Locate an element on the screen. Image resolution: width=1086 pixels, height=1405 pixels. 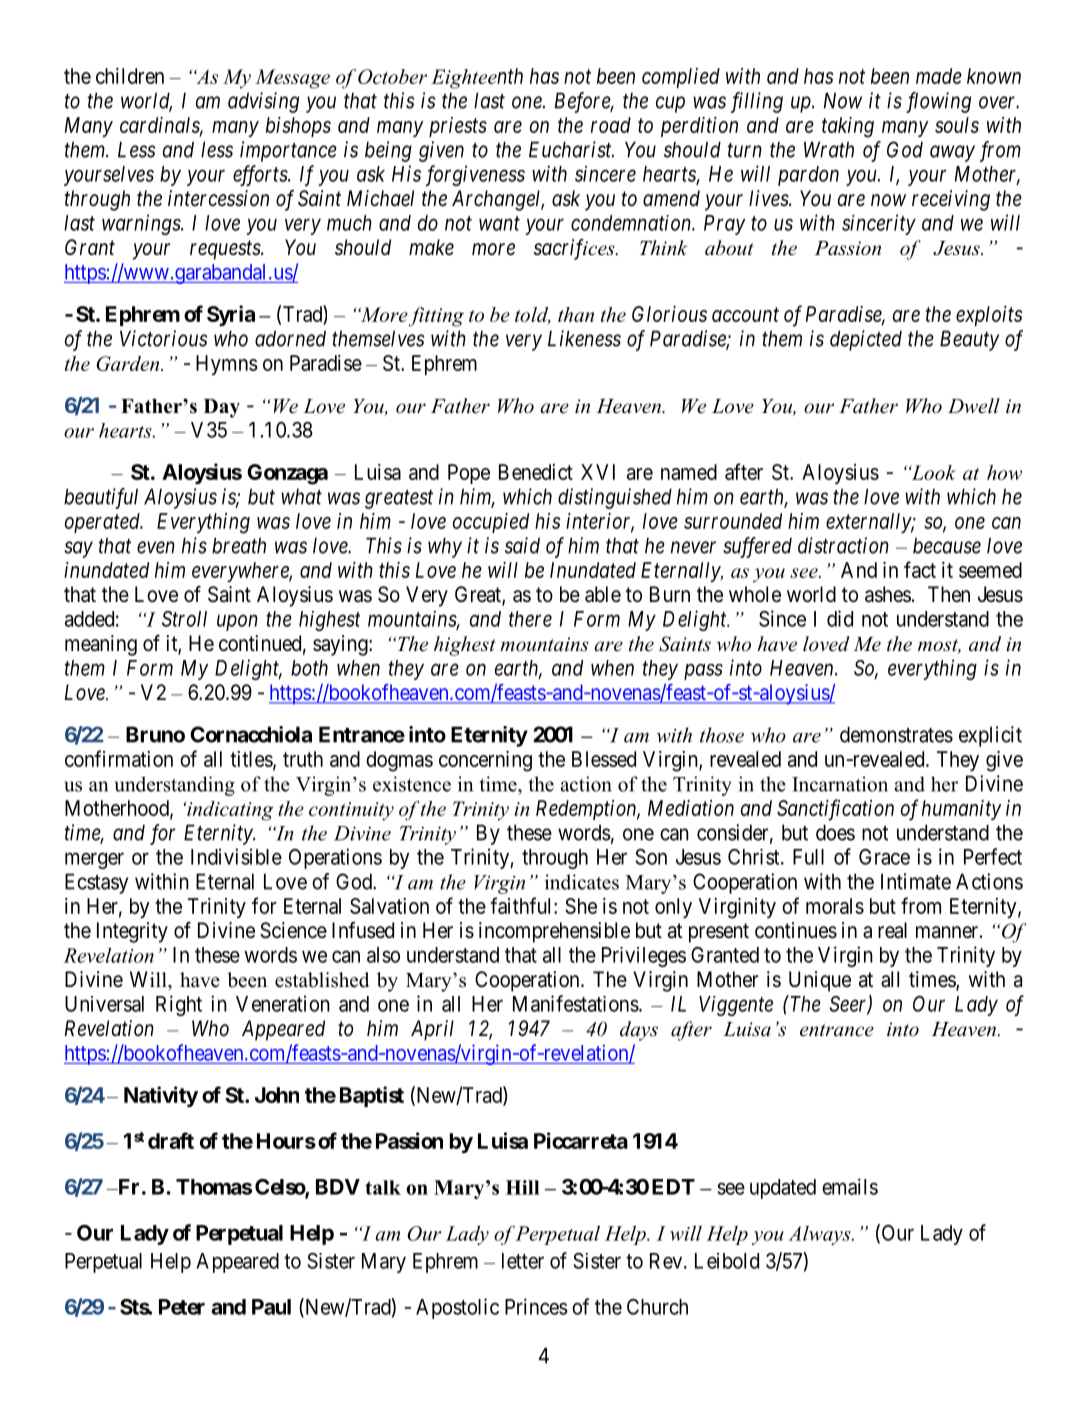
demonstrates is located at coordinates (896, 734).
